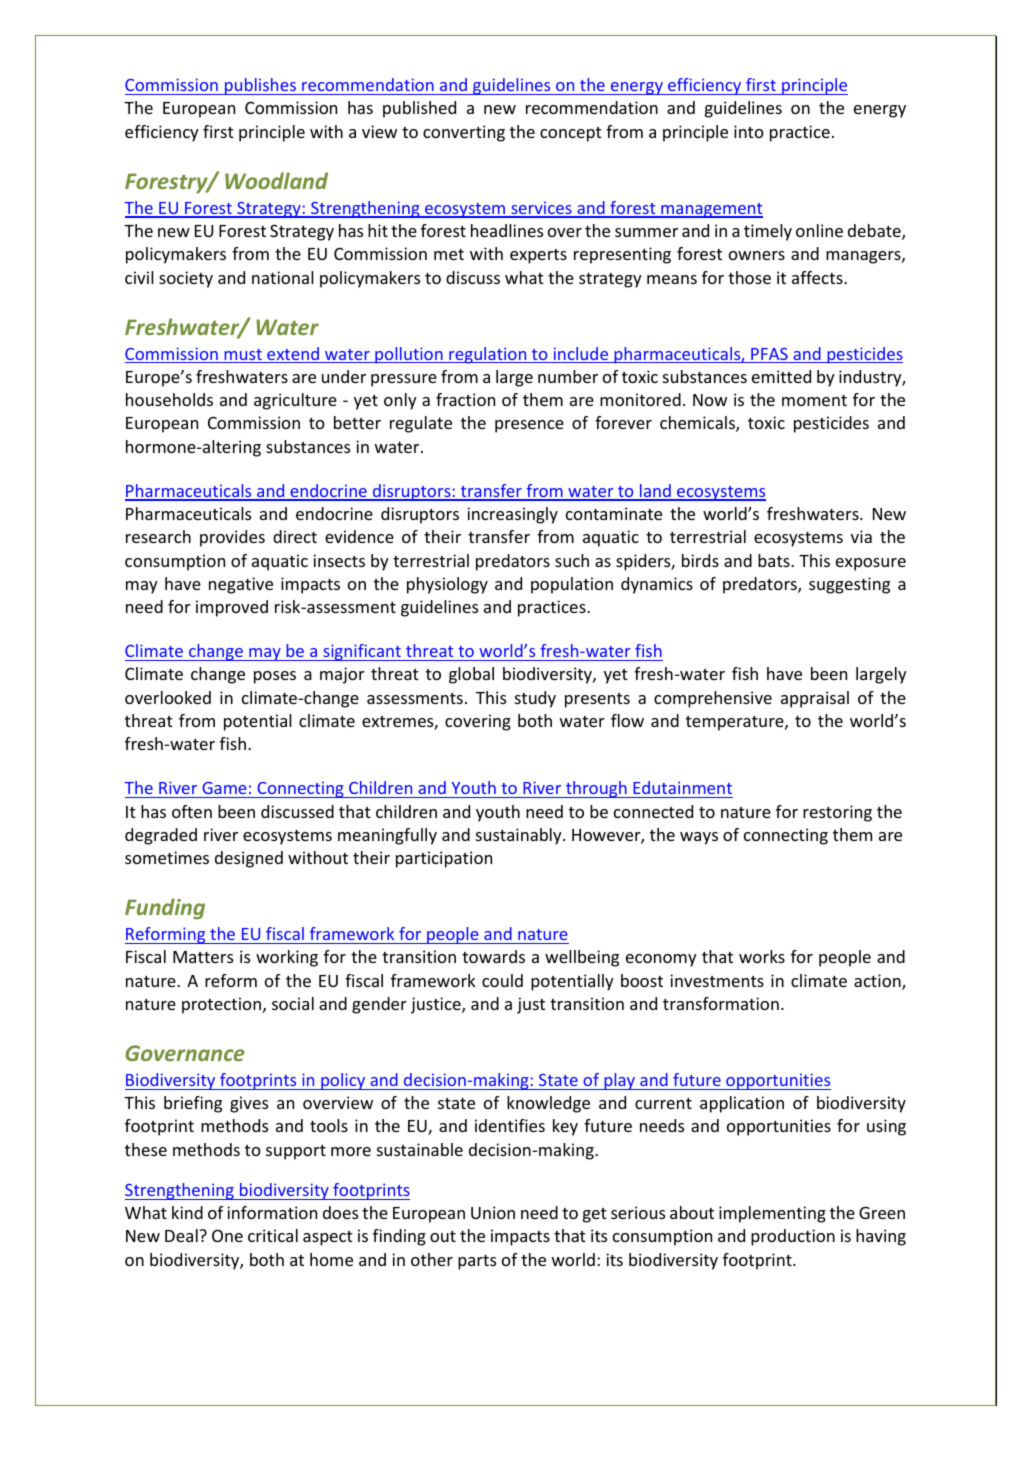 Image resolution: width=1031 pixels, height=1458 pixels. Describe the element at coordinates (815, 699) in the document. I see `appraisal` at that location.
